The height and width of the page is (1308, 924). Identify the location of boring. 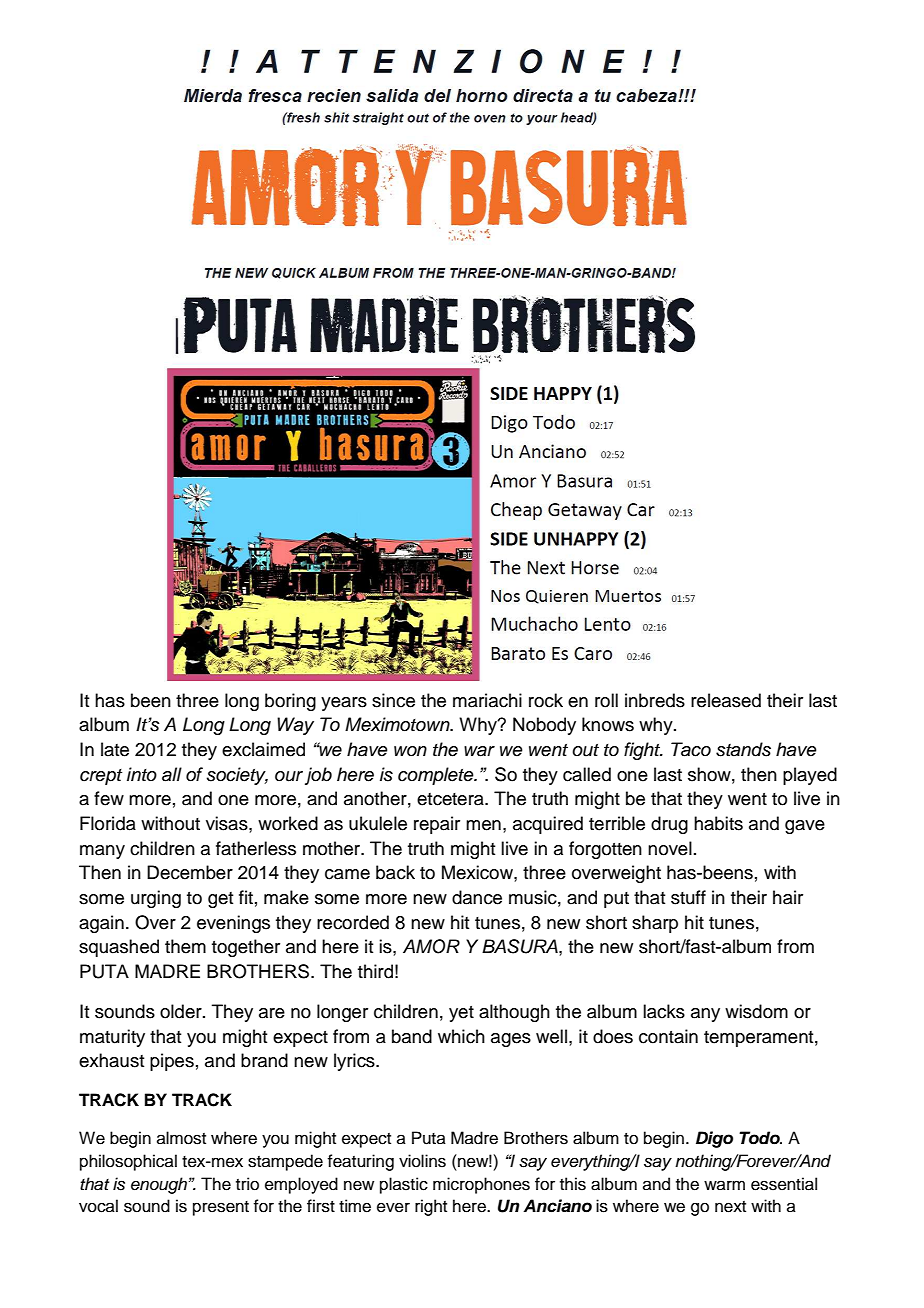
(290, 702).
